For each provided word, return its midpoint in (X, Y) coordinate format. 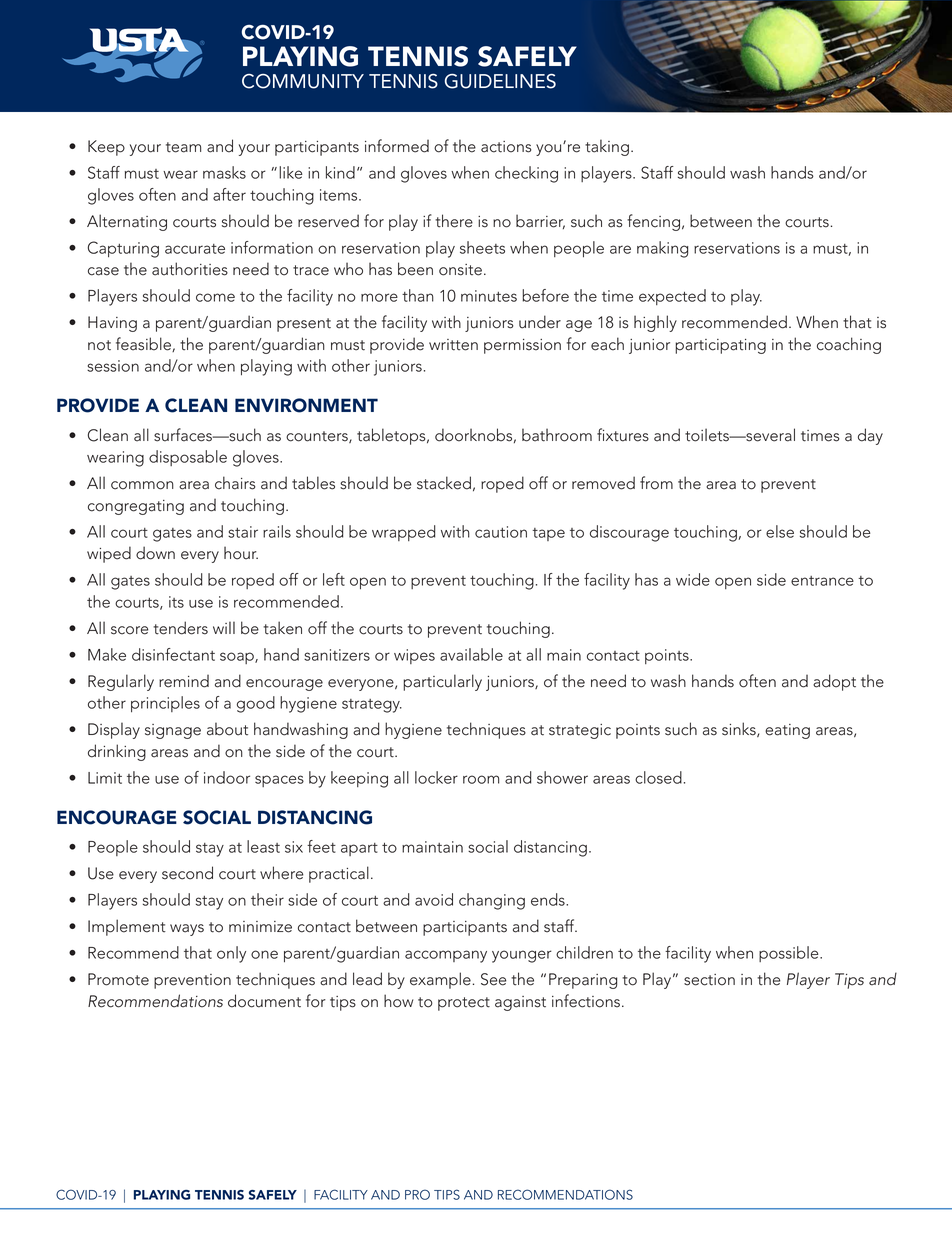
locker (436, 777)
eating (787, 731)
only (231, 954)
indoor (227, 777)
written (453, 345)
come (215, 297)
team (183, 147)
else (780, 531)
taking (607, 147)
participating (720, 346)
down (155, 553)
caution (501, 532)
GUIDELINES (500, 81)
